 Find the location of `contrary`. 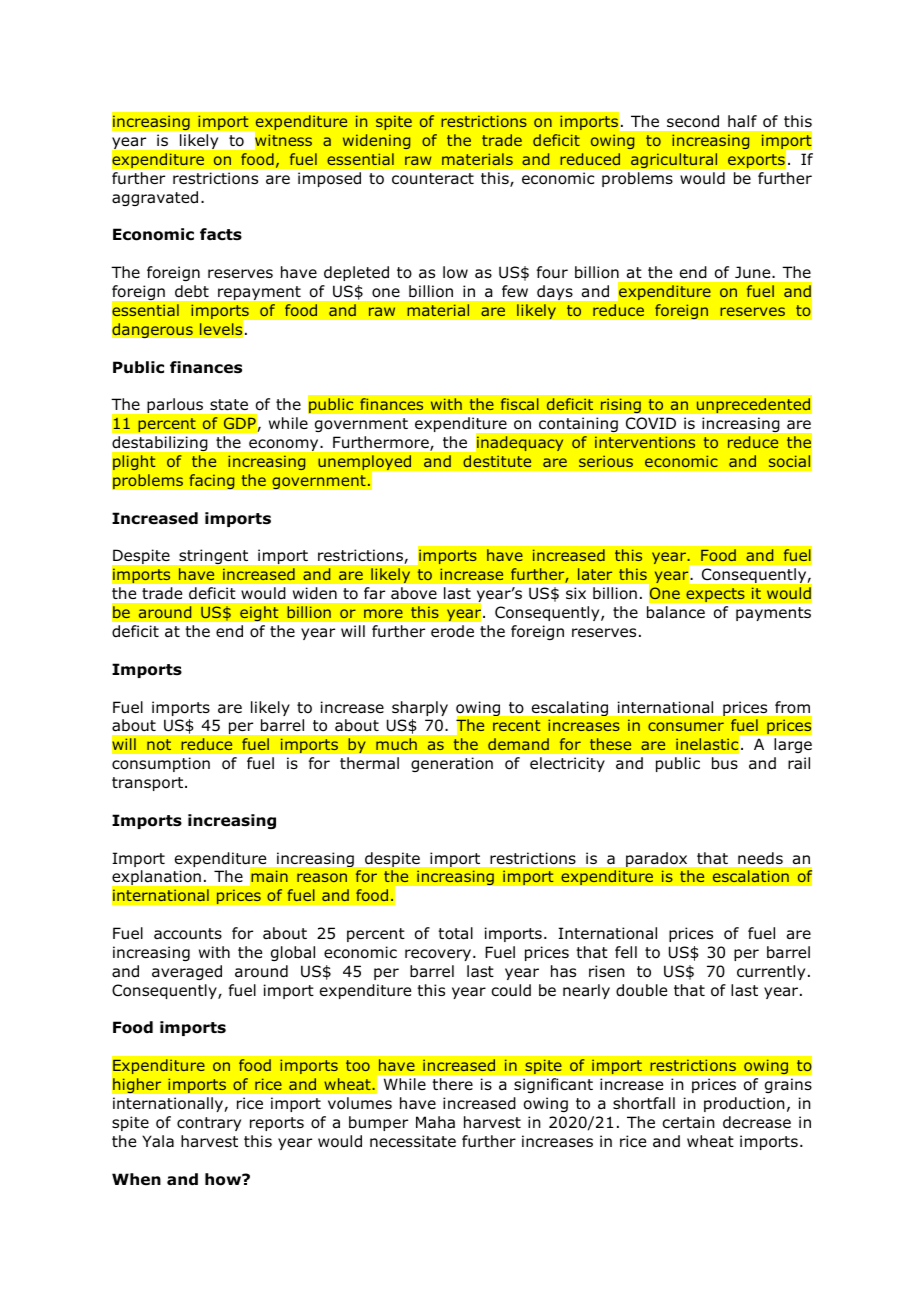

contrary is located at coordinates (209, 1124).
